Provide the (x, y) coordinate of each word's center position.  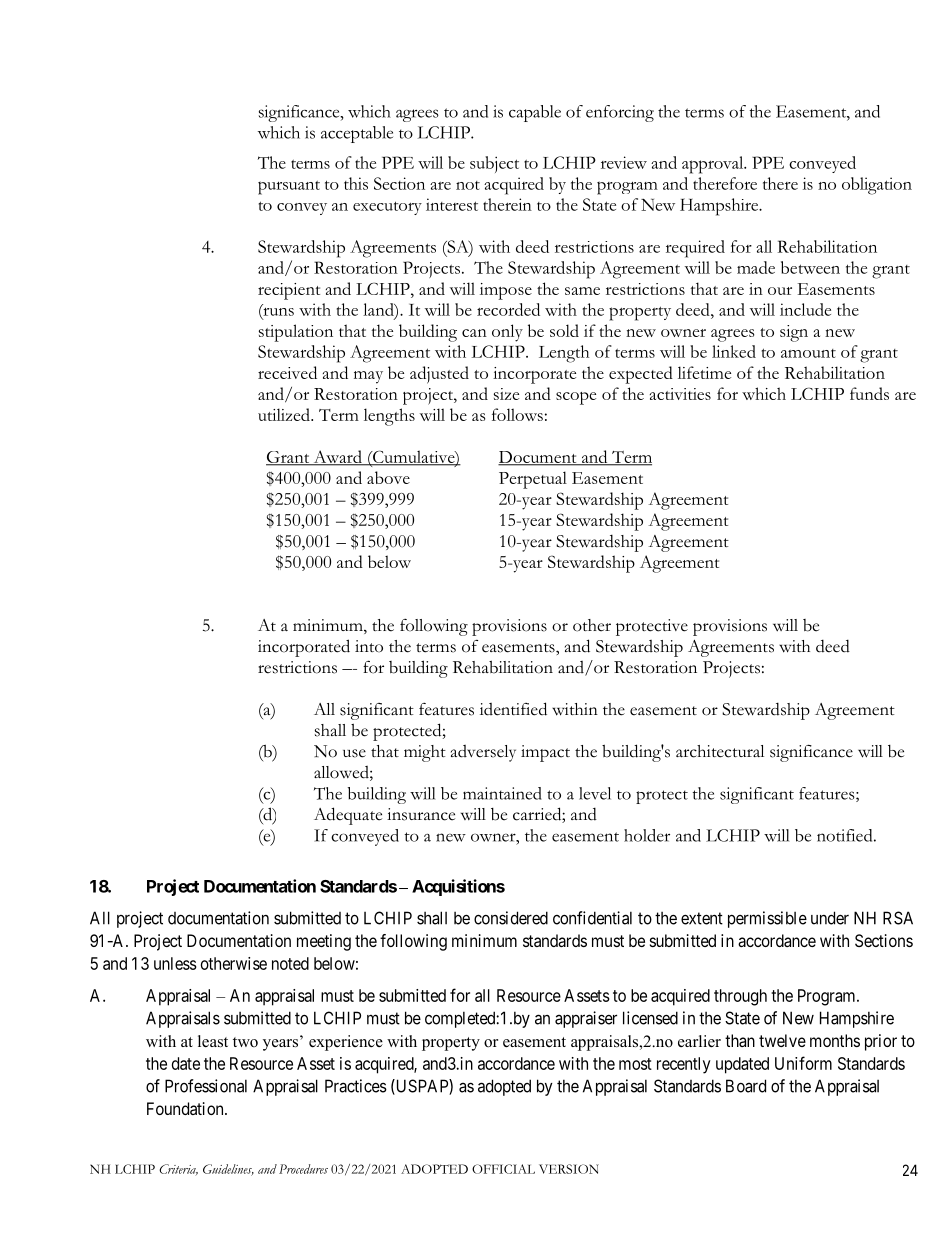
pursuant (289, 188)
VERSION (569, 1169)
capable (535, 113)
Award (337, 458)
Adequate (348, 816)
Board (746, 1086)
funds (869, 393)
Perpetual (533, 480)
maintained (502, 793)
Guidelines (228, 1170)
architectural (720, 751)
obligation (877, 186)
